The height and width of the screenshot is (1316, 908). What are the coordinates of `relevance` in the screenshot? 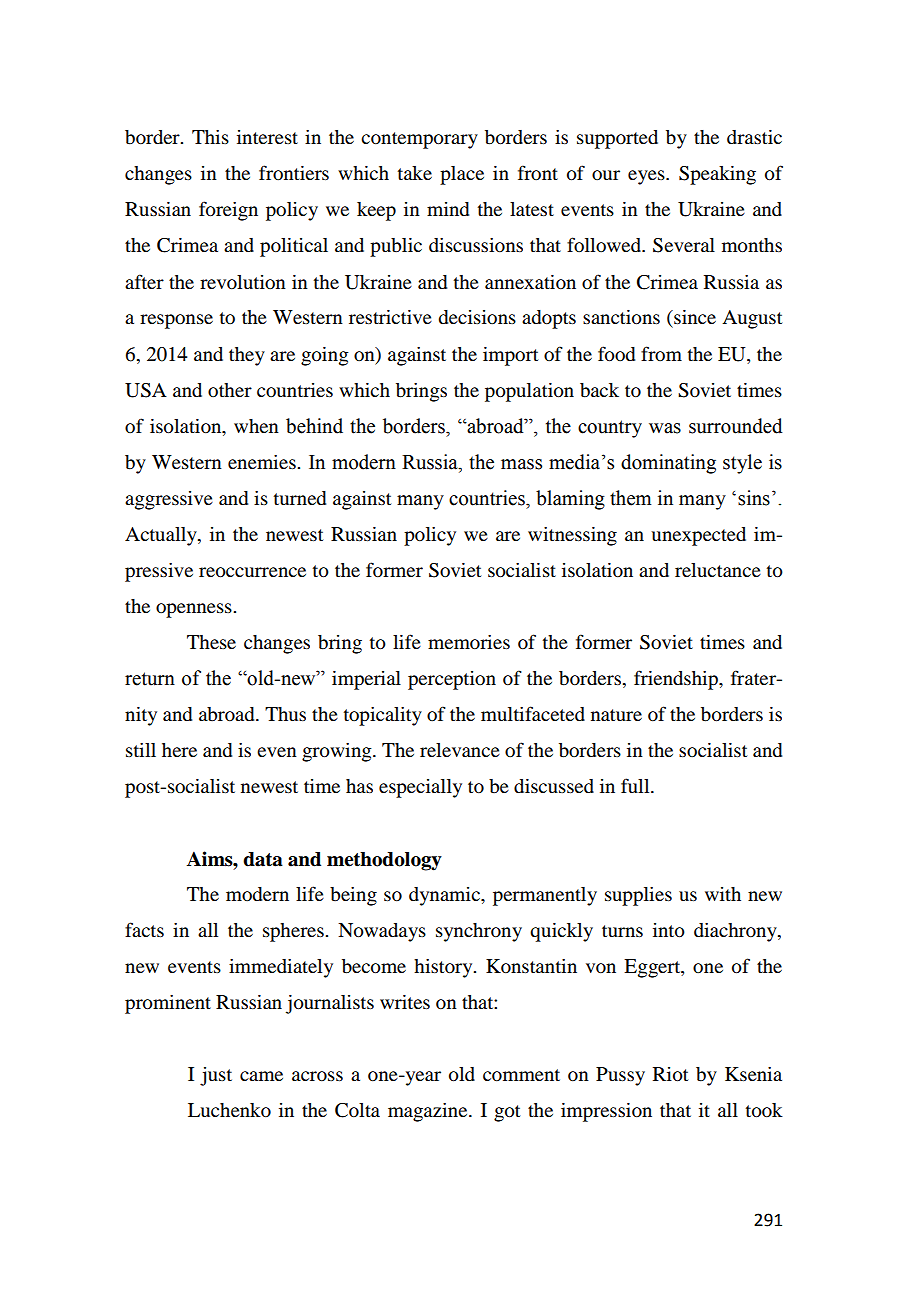 It's located at (460, 750).
